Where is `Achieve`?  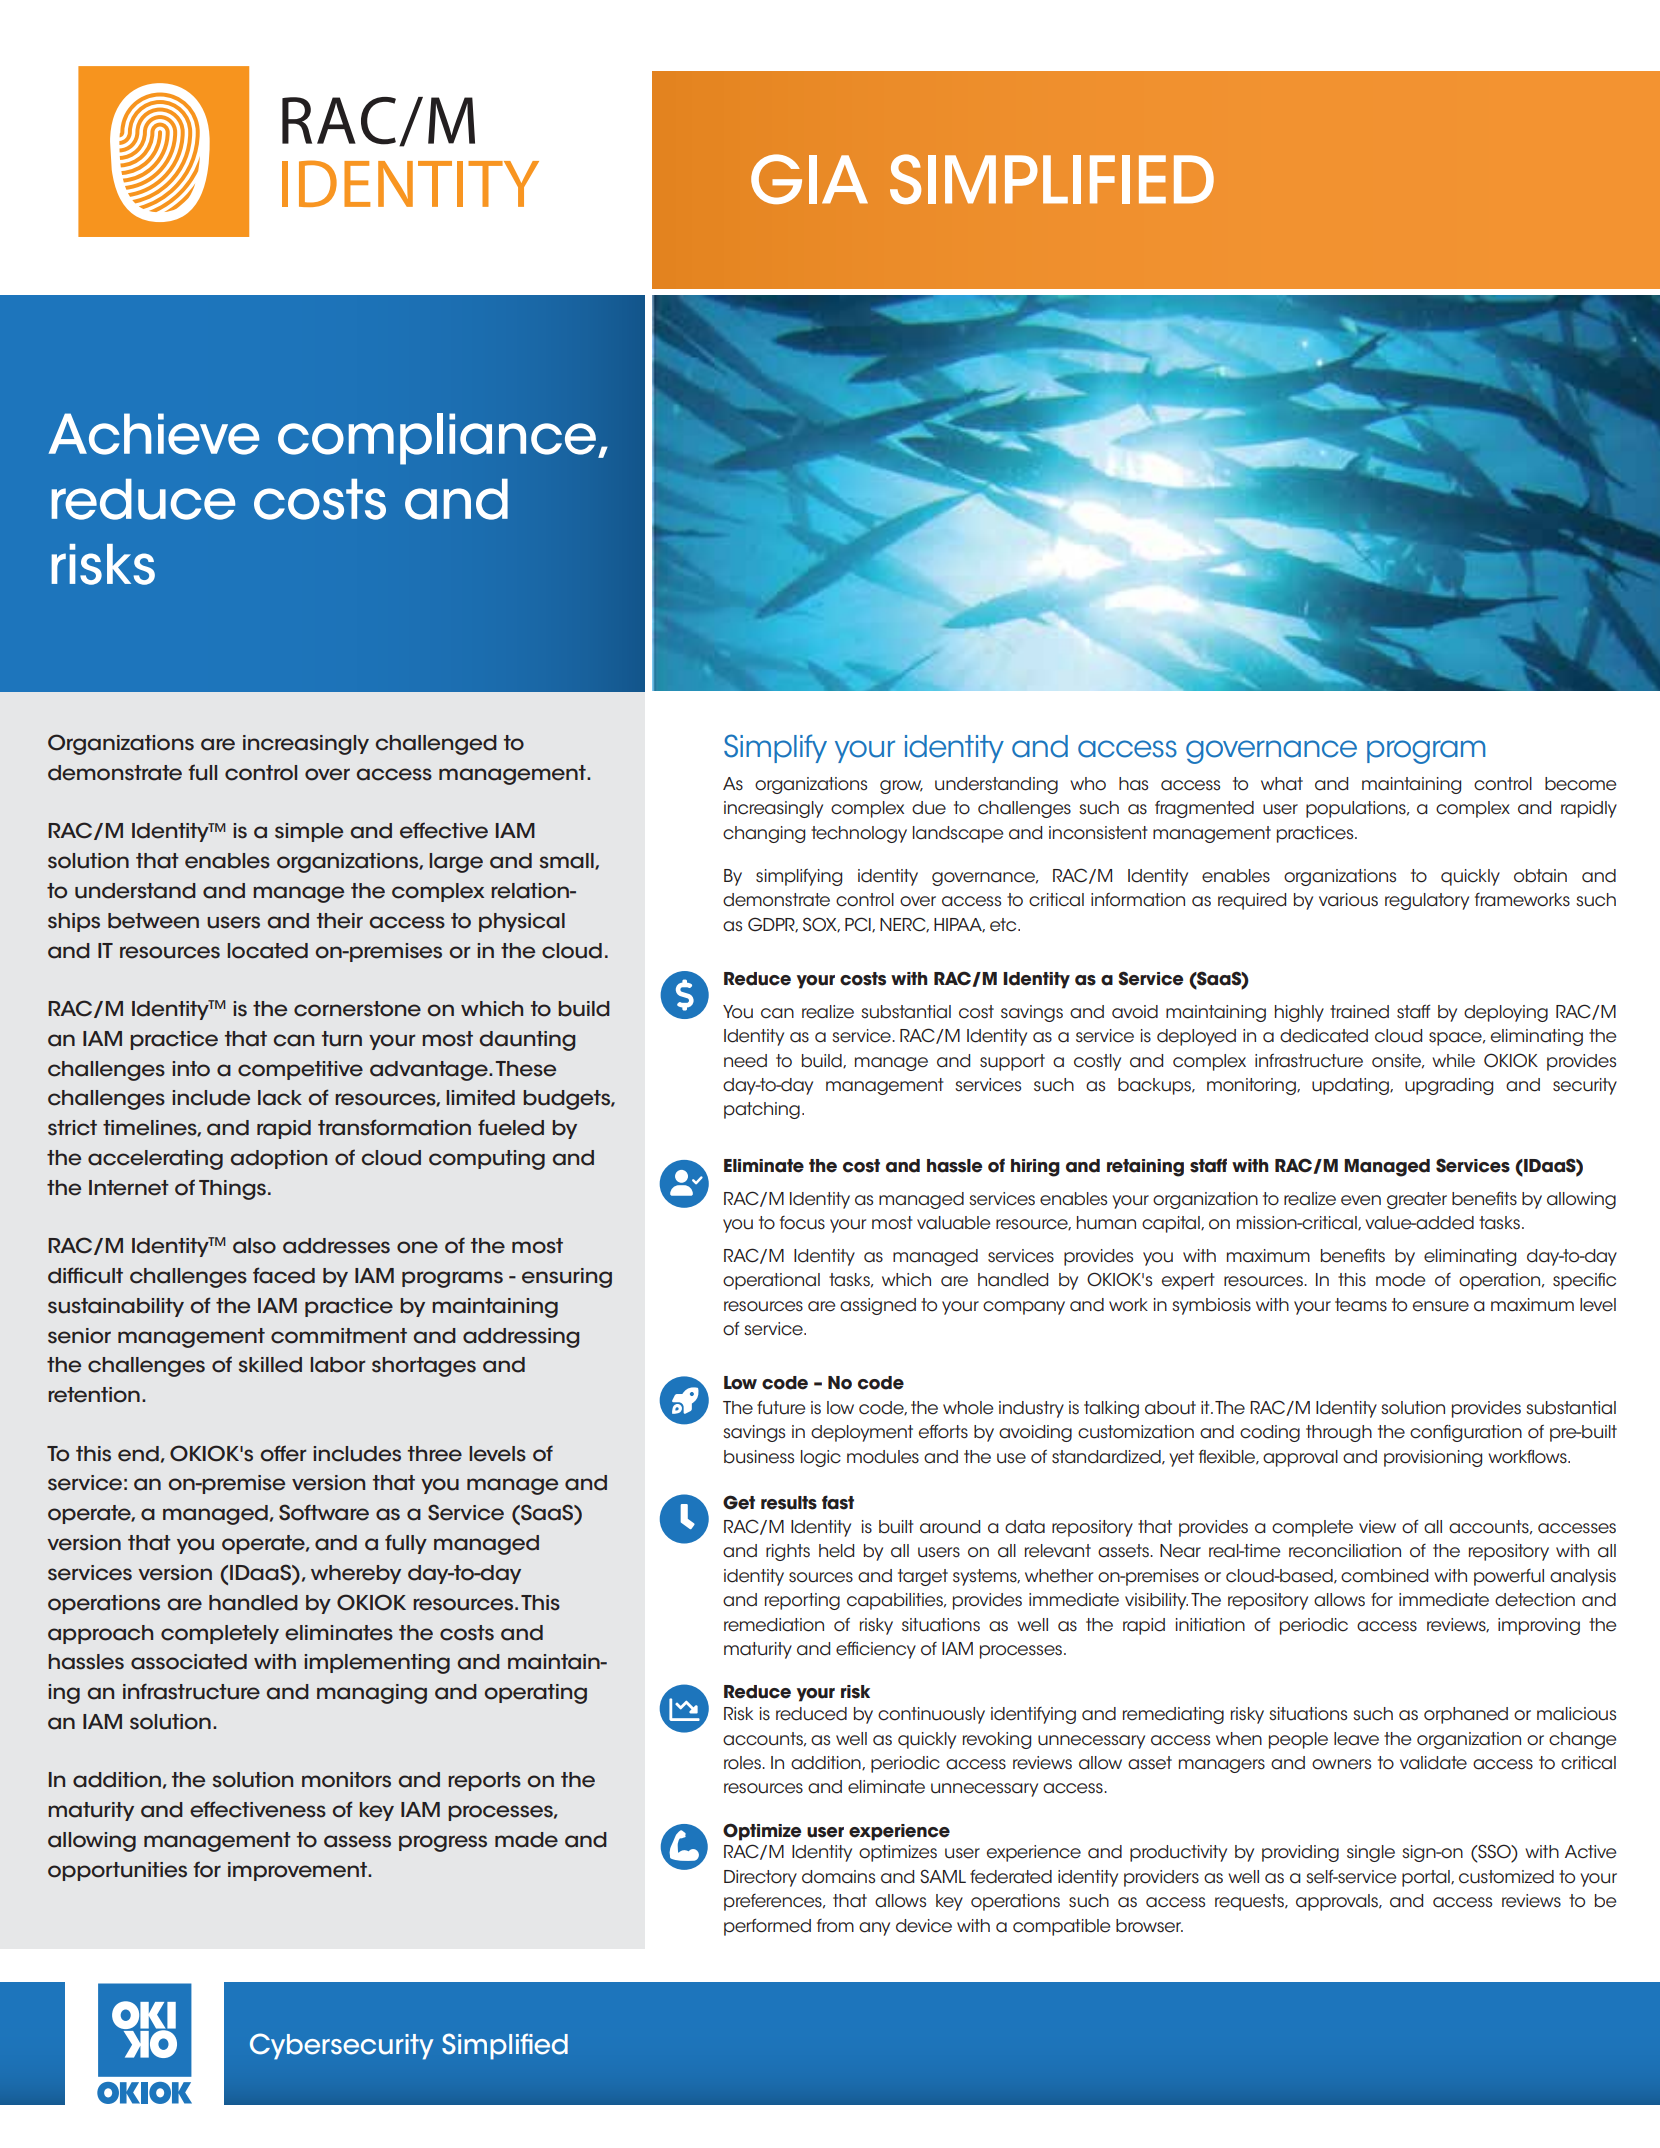
Achieve is located at coordinates (154, 434).
